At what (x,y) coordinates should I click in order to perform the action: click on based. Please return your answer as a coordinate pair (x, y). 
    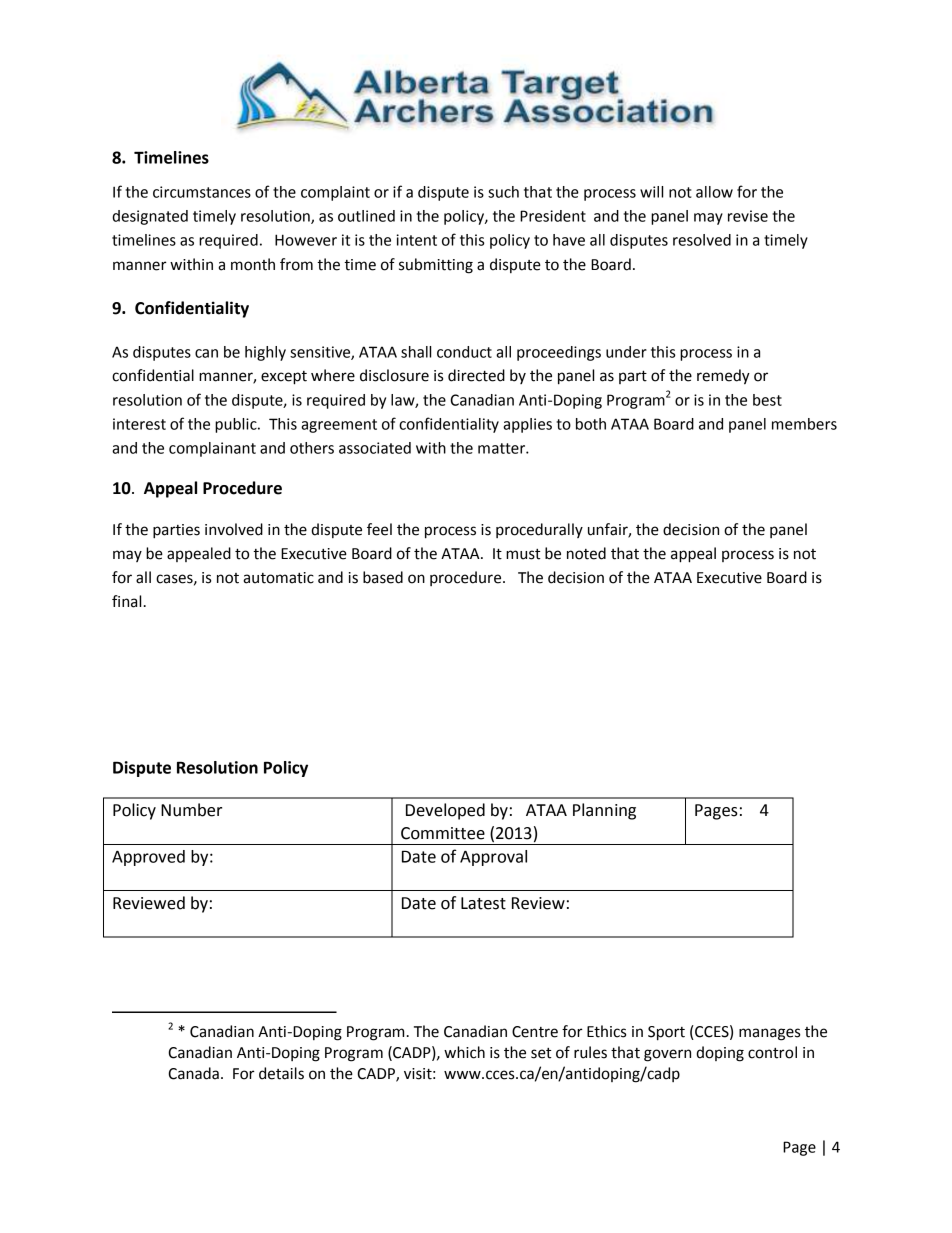
    Looking at the image, I should click on (383, 577).
